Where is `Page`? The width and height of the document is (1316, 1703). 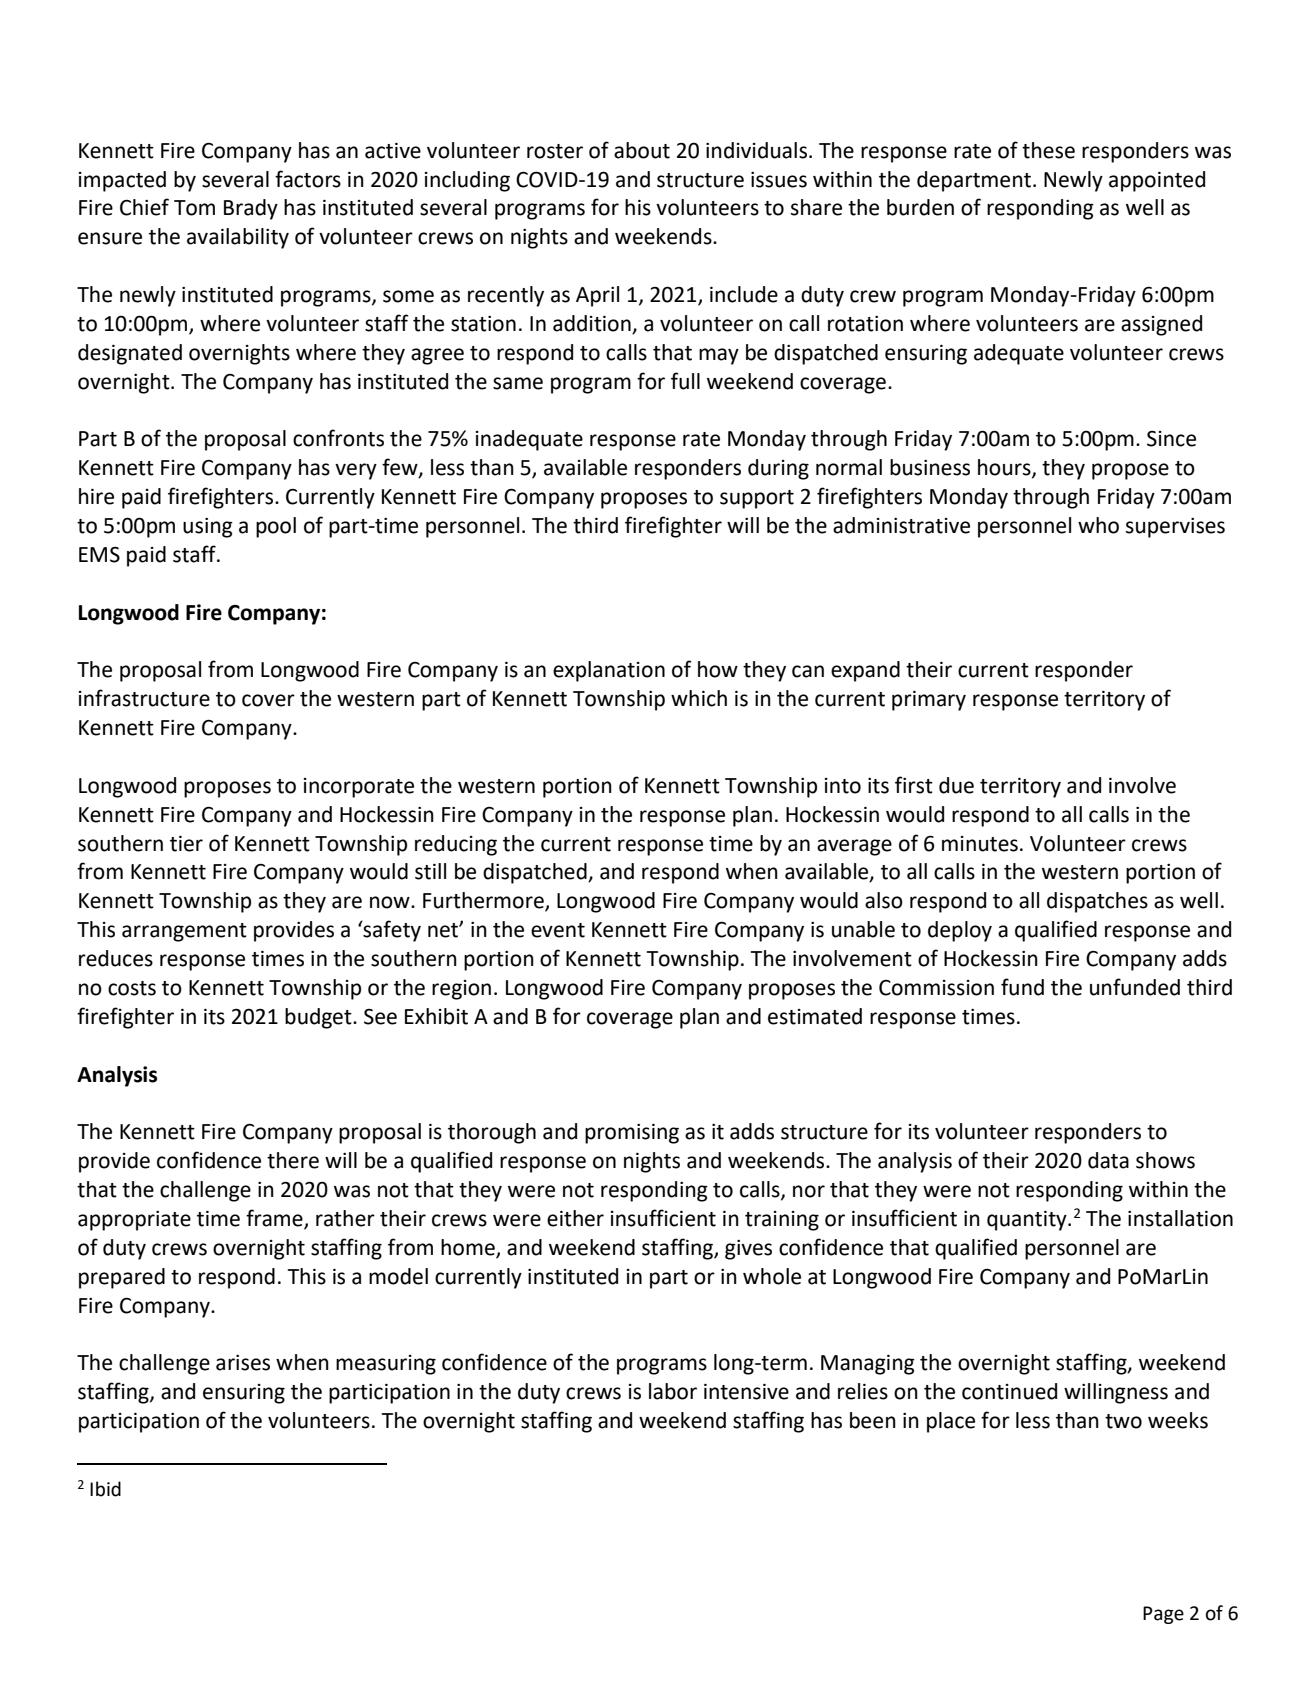 Page is located at coordinates (1163, 1615).
